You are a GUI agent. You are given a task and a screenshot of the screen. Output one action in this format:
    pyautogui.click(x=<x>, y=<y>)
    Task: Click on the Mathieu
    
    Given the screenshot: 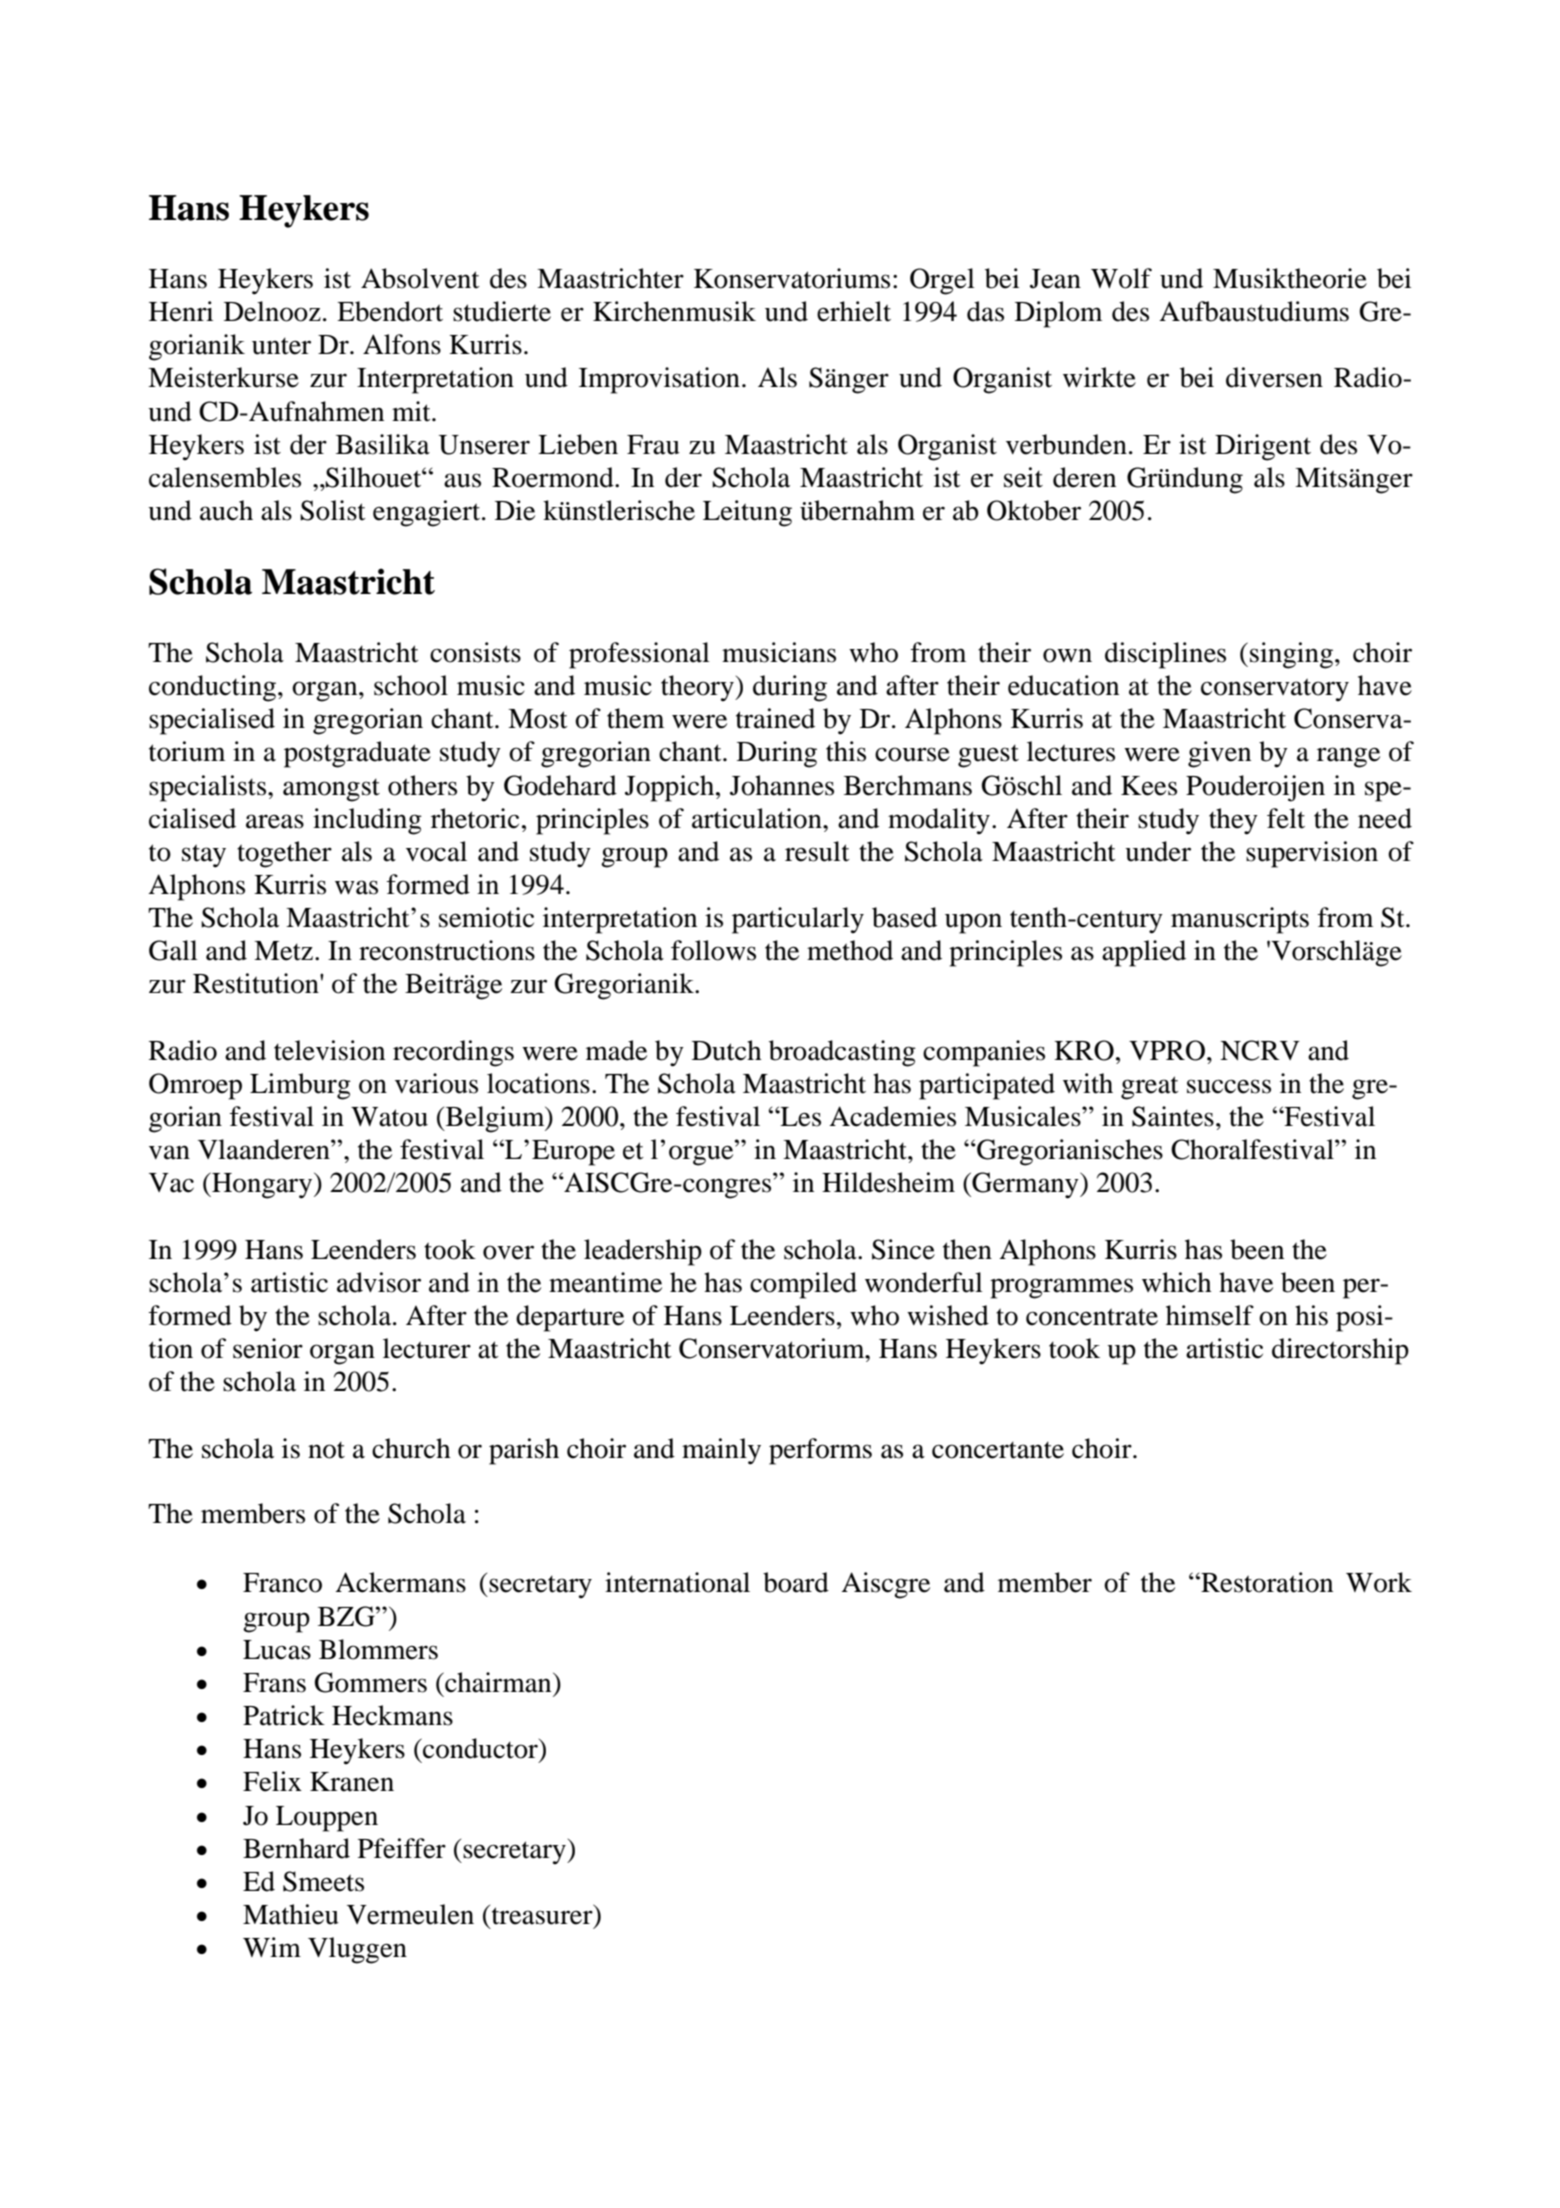 What is the action you would take?
    pyautogui.click(x=291, y=1914)
